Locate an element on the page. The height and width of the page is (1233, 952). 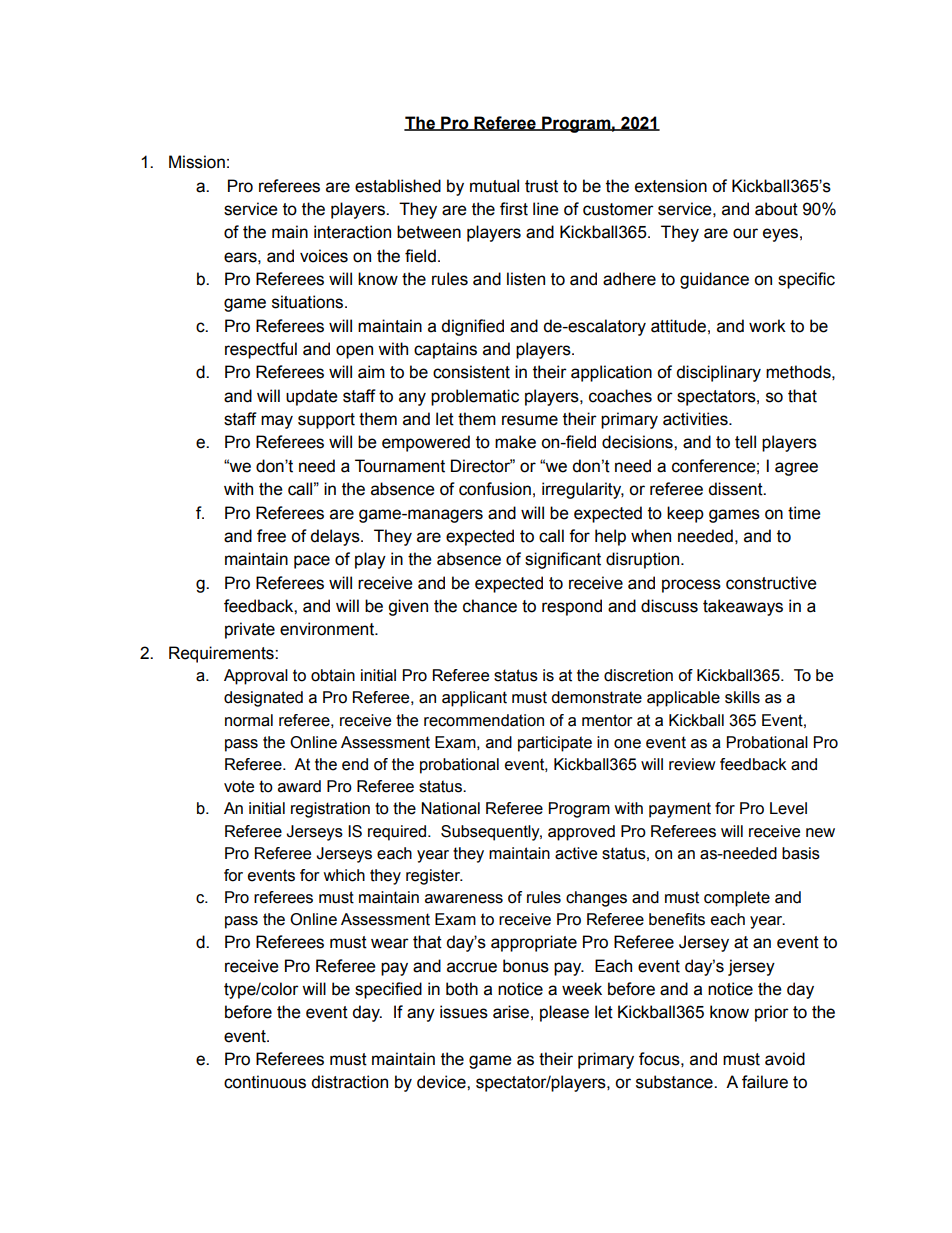
may is located at coordinates (277, 422).
